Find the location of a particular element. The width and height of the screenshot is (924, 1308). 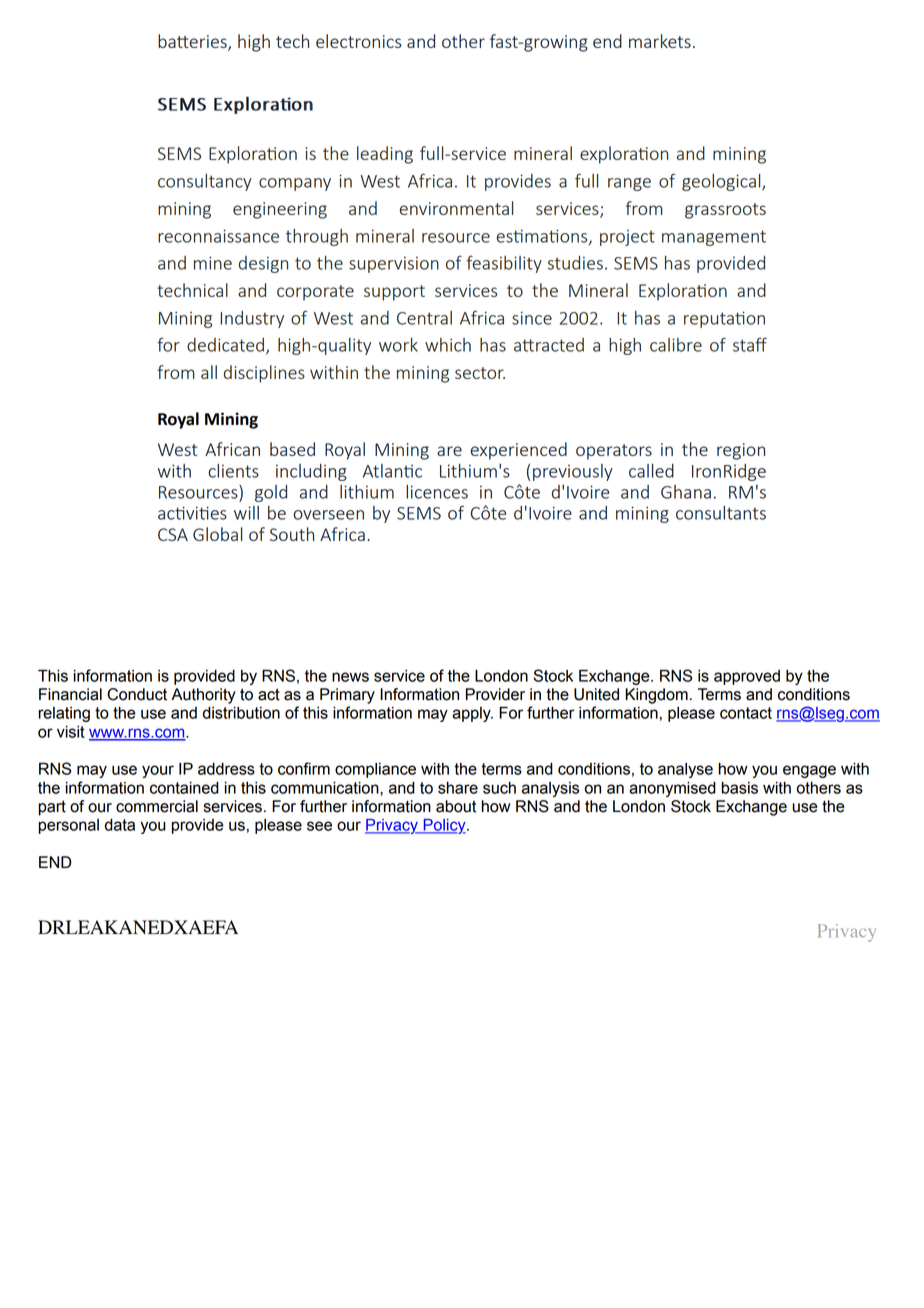

basis is located at coordinates (739, 788).
